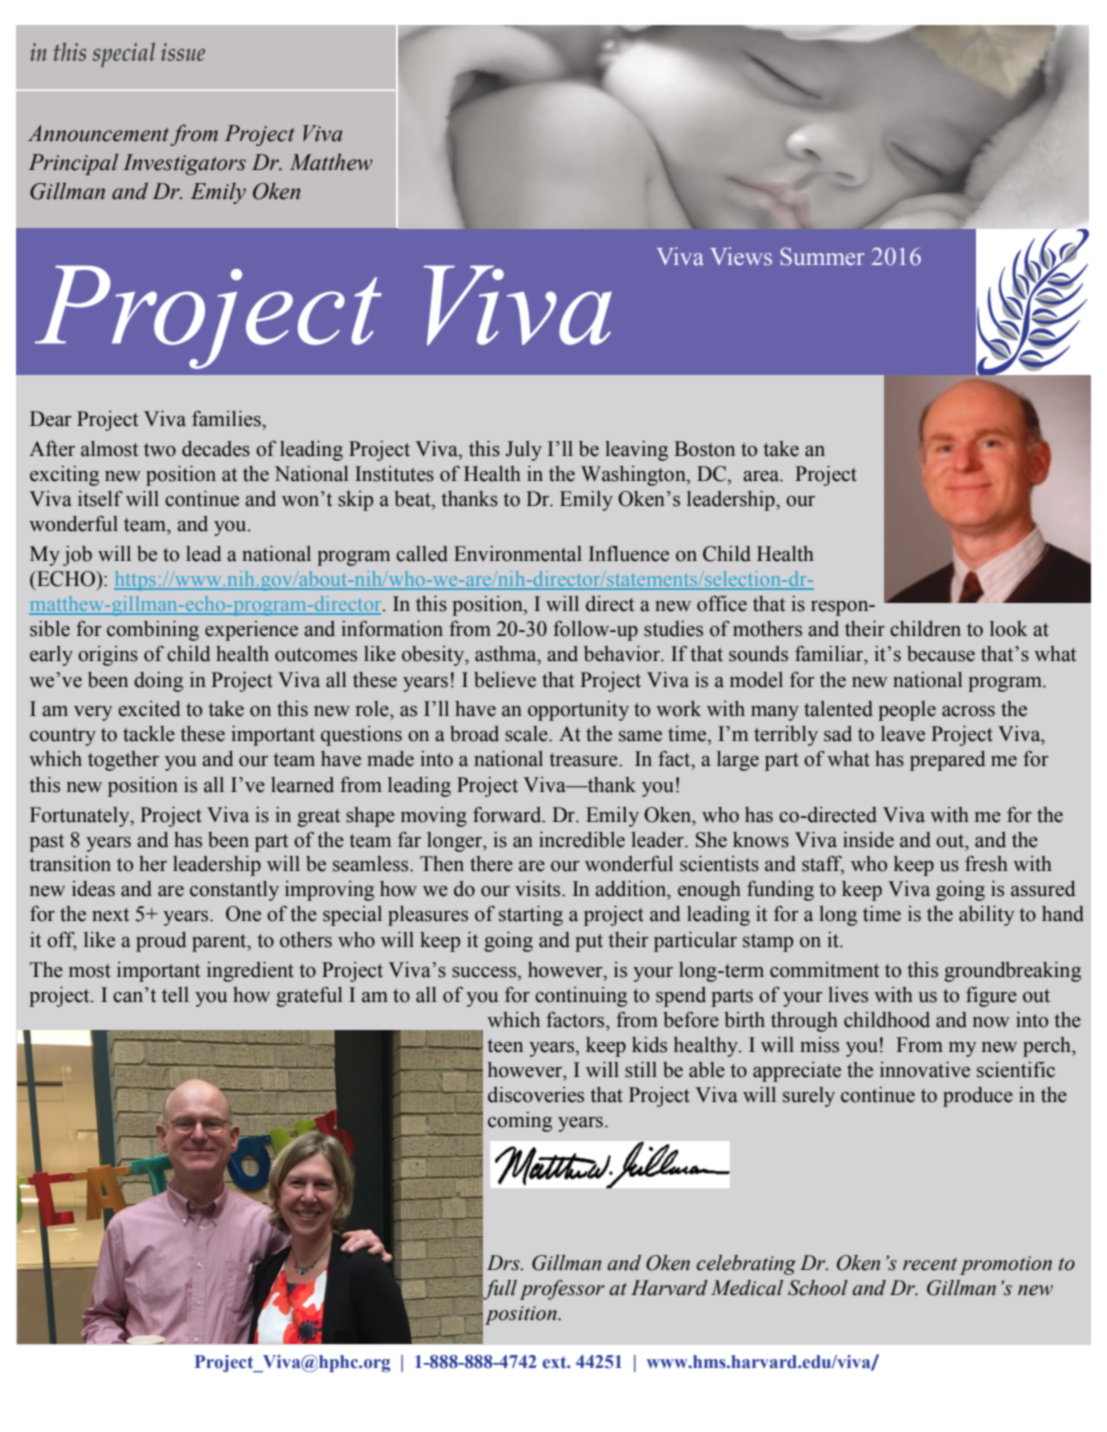  Describe the element at coordinates (746, 1265) in the screenshot. I see `celebrating` at that location.
